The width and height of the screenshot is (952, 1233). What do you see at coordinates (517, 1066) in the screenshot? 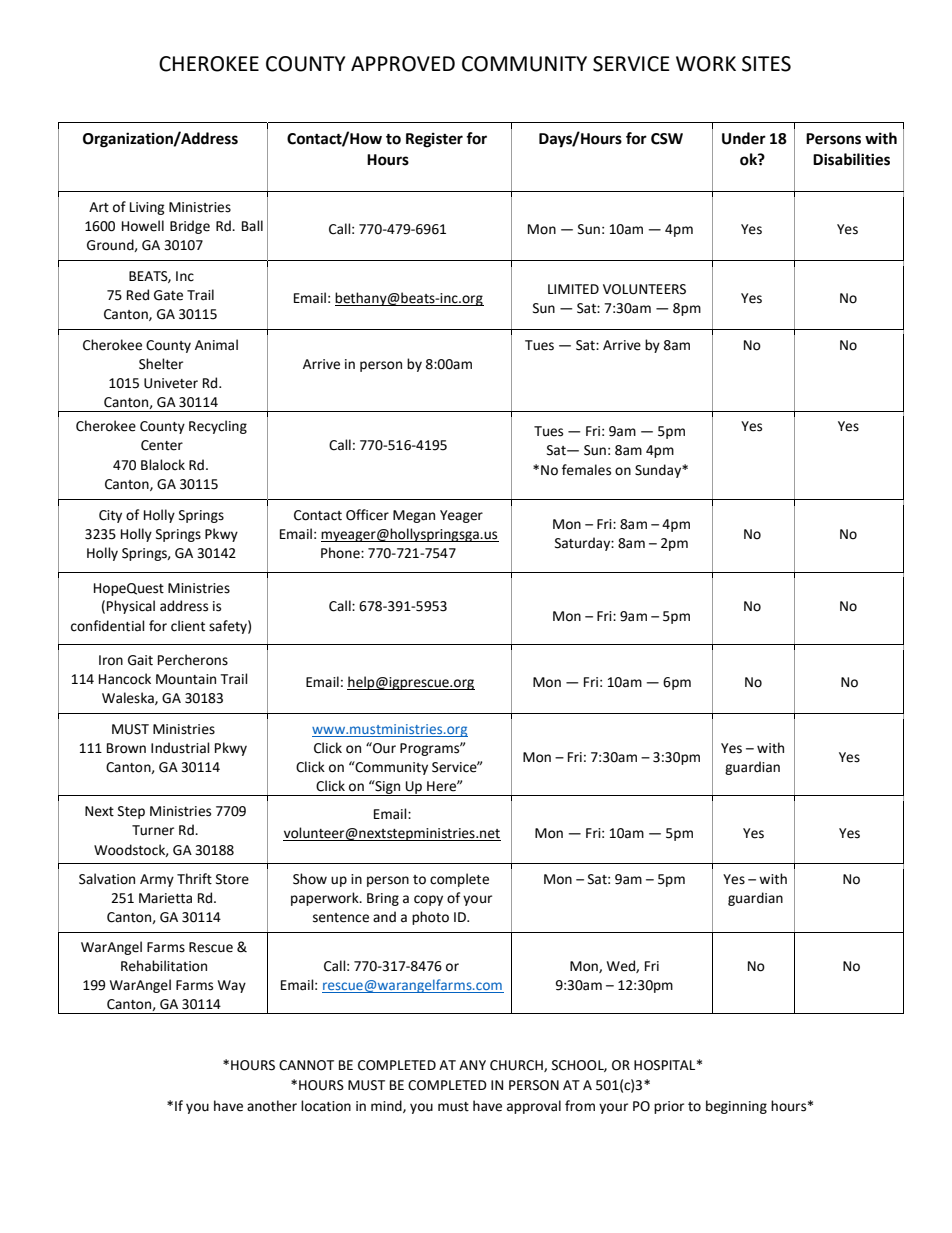
I see `CHURCH` at bounding box center [517, 1066].
